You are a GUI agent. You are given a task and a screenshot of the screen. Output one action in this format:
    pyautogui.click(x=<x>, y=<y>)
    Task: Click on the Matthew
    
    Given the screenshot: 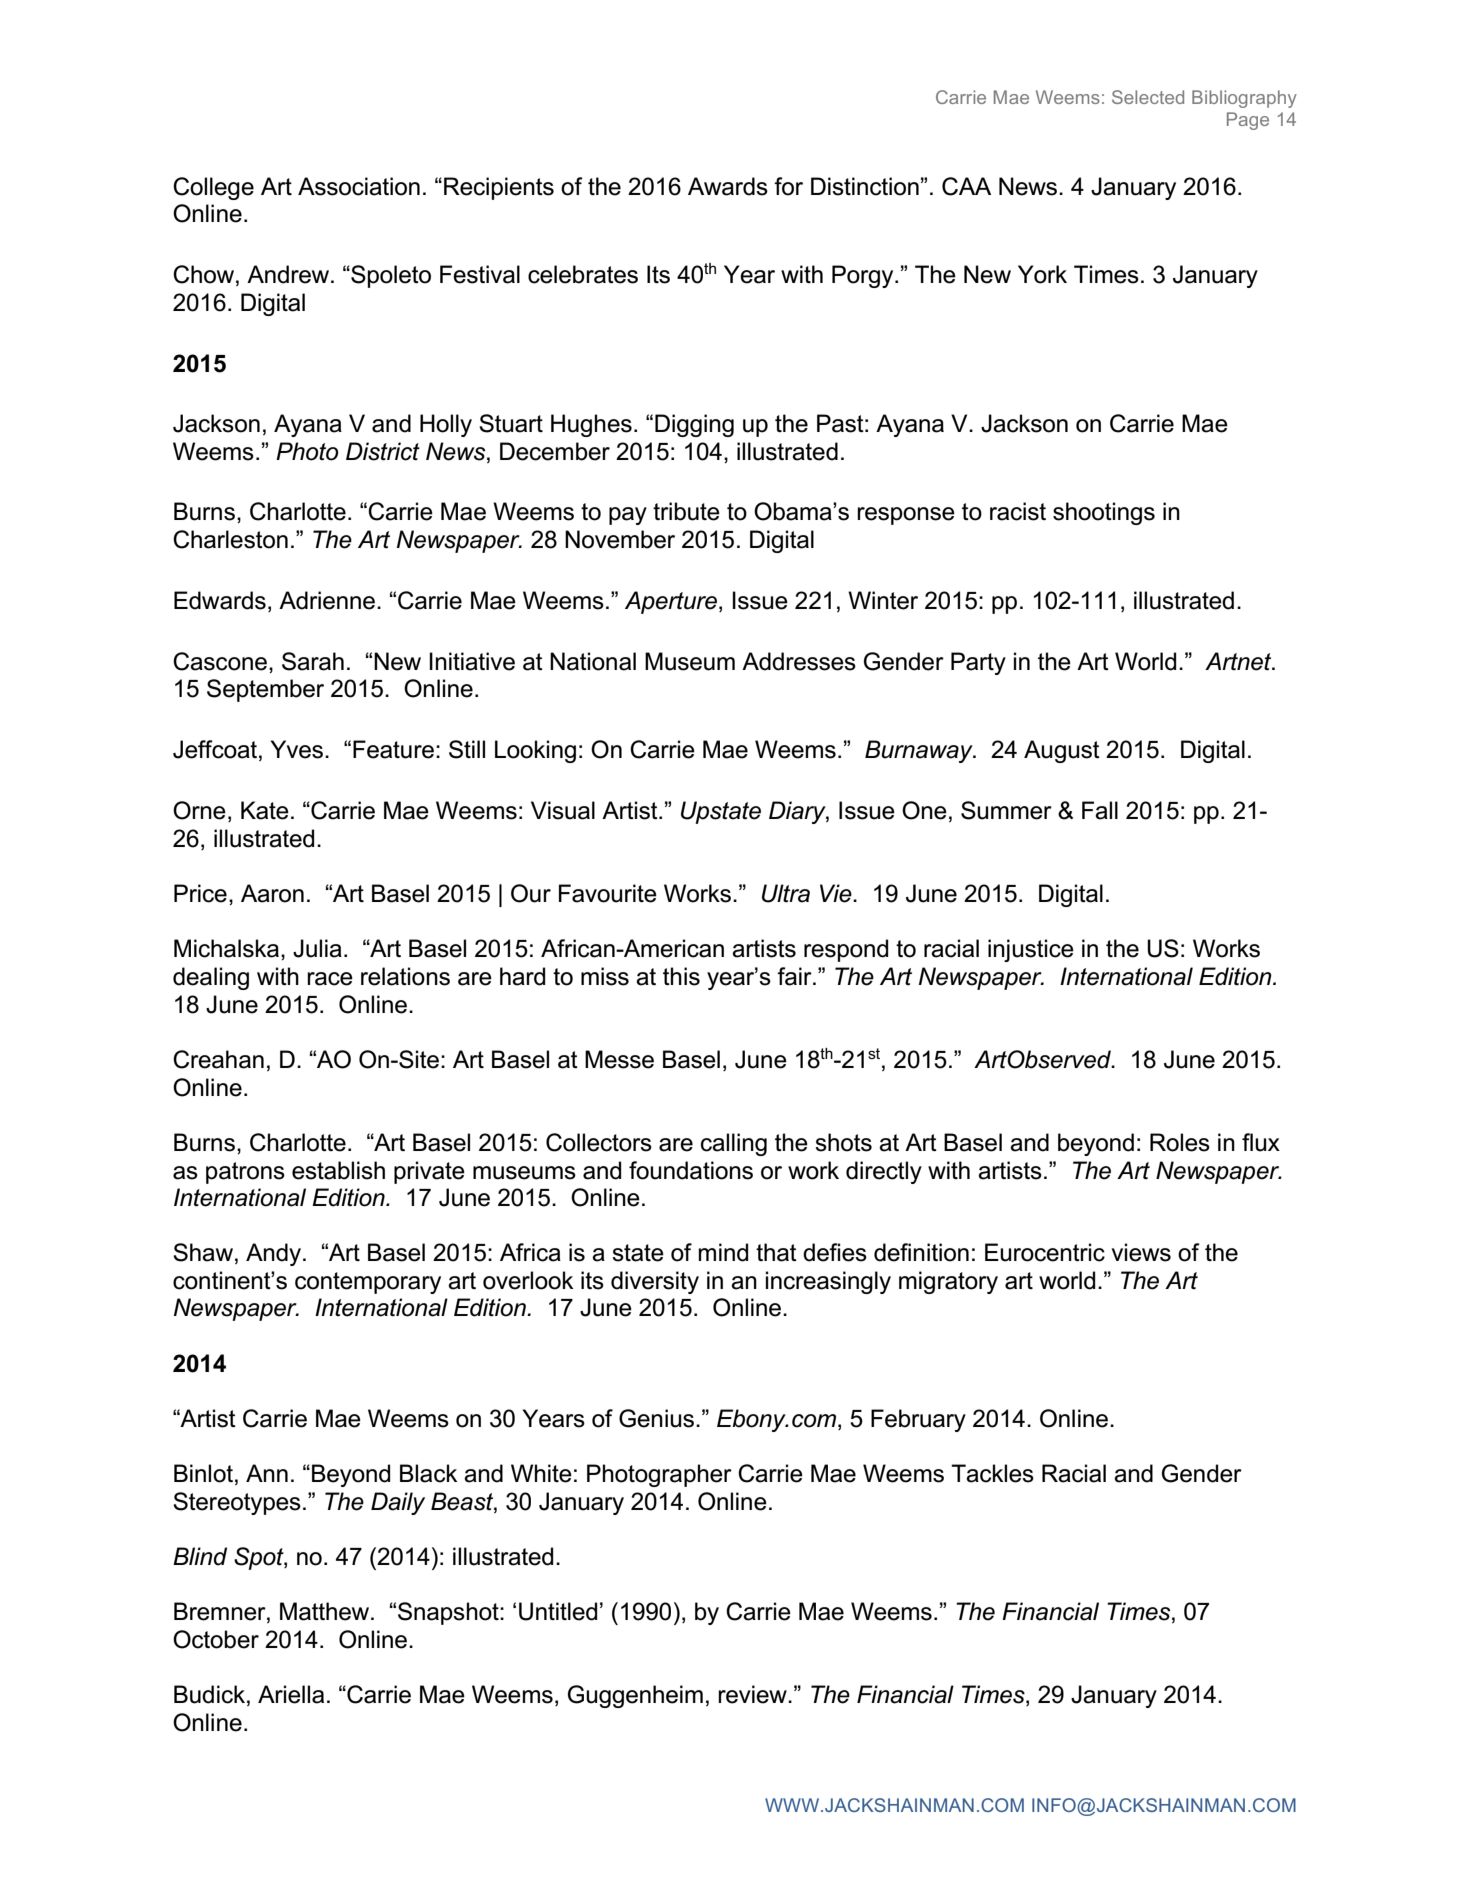 What is the action you would take?
    pyautogui.click(x=326, y=1611)
